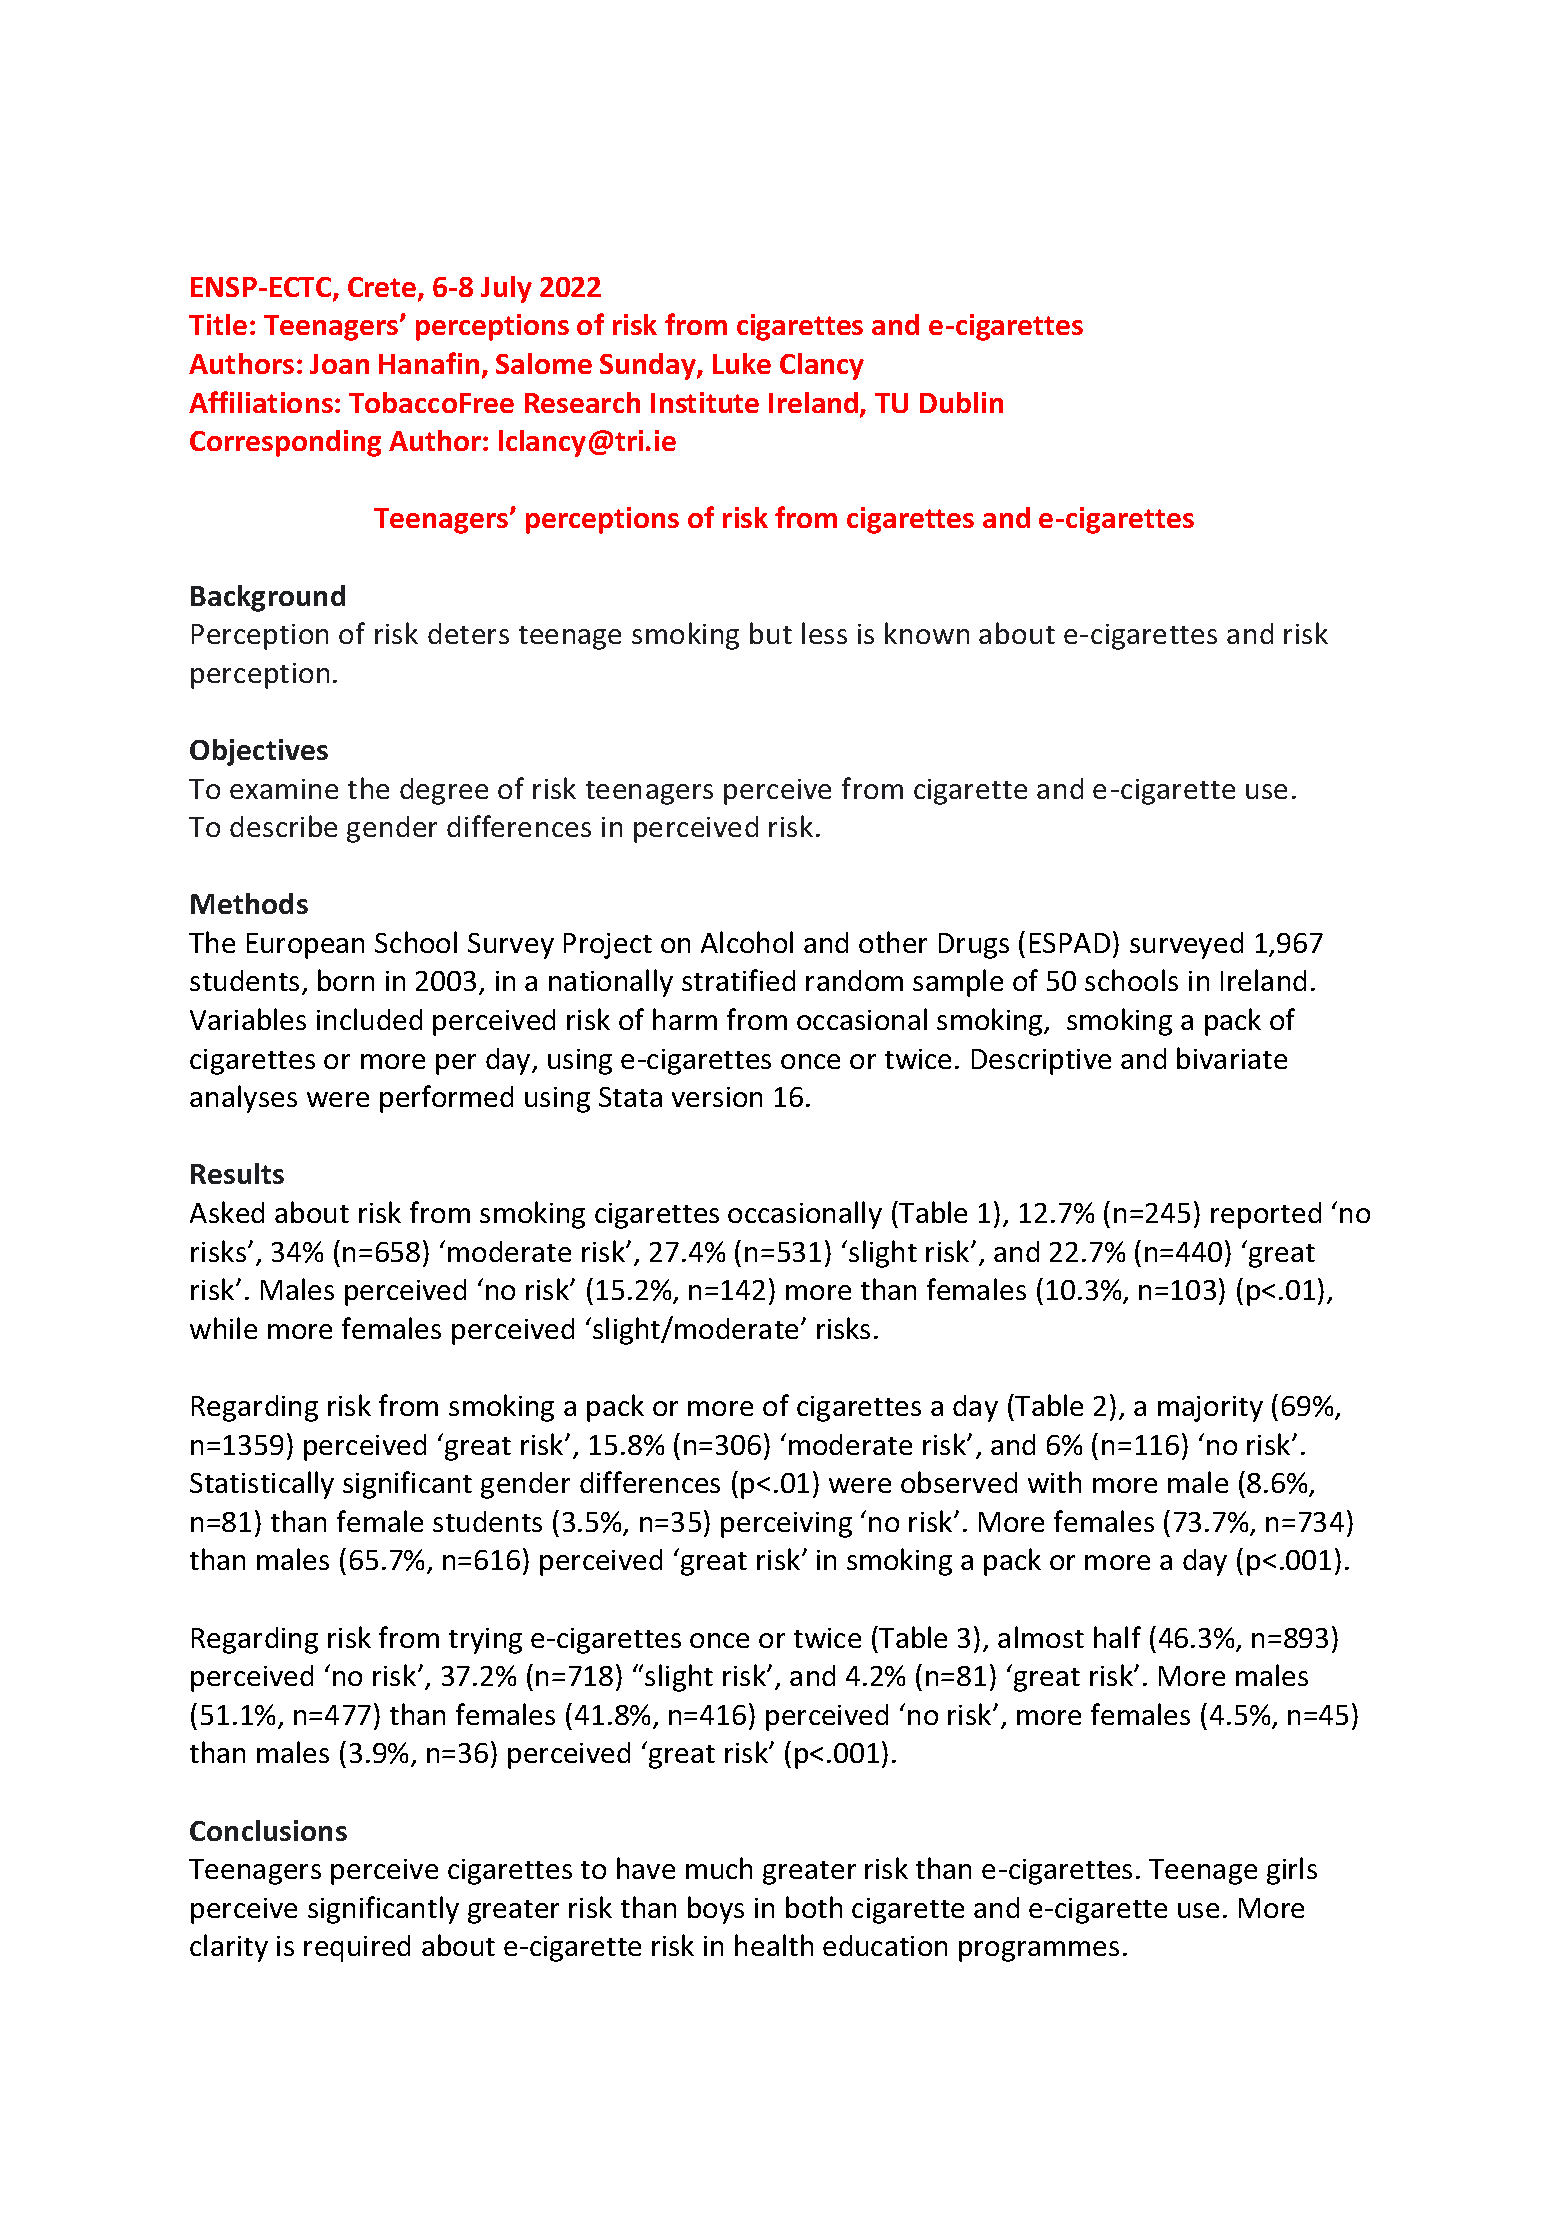 The image size is (1568, 2218). I want to click on performed, so click(446, 1099).
